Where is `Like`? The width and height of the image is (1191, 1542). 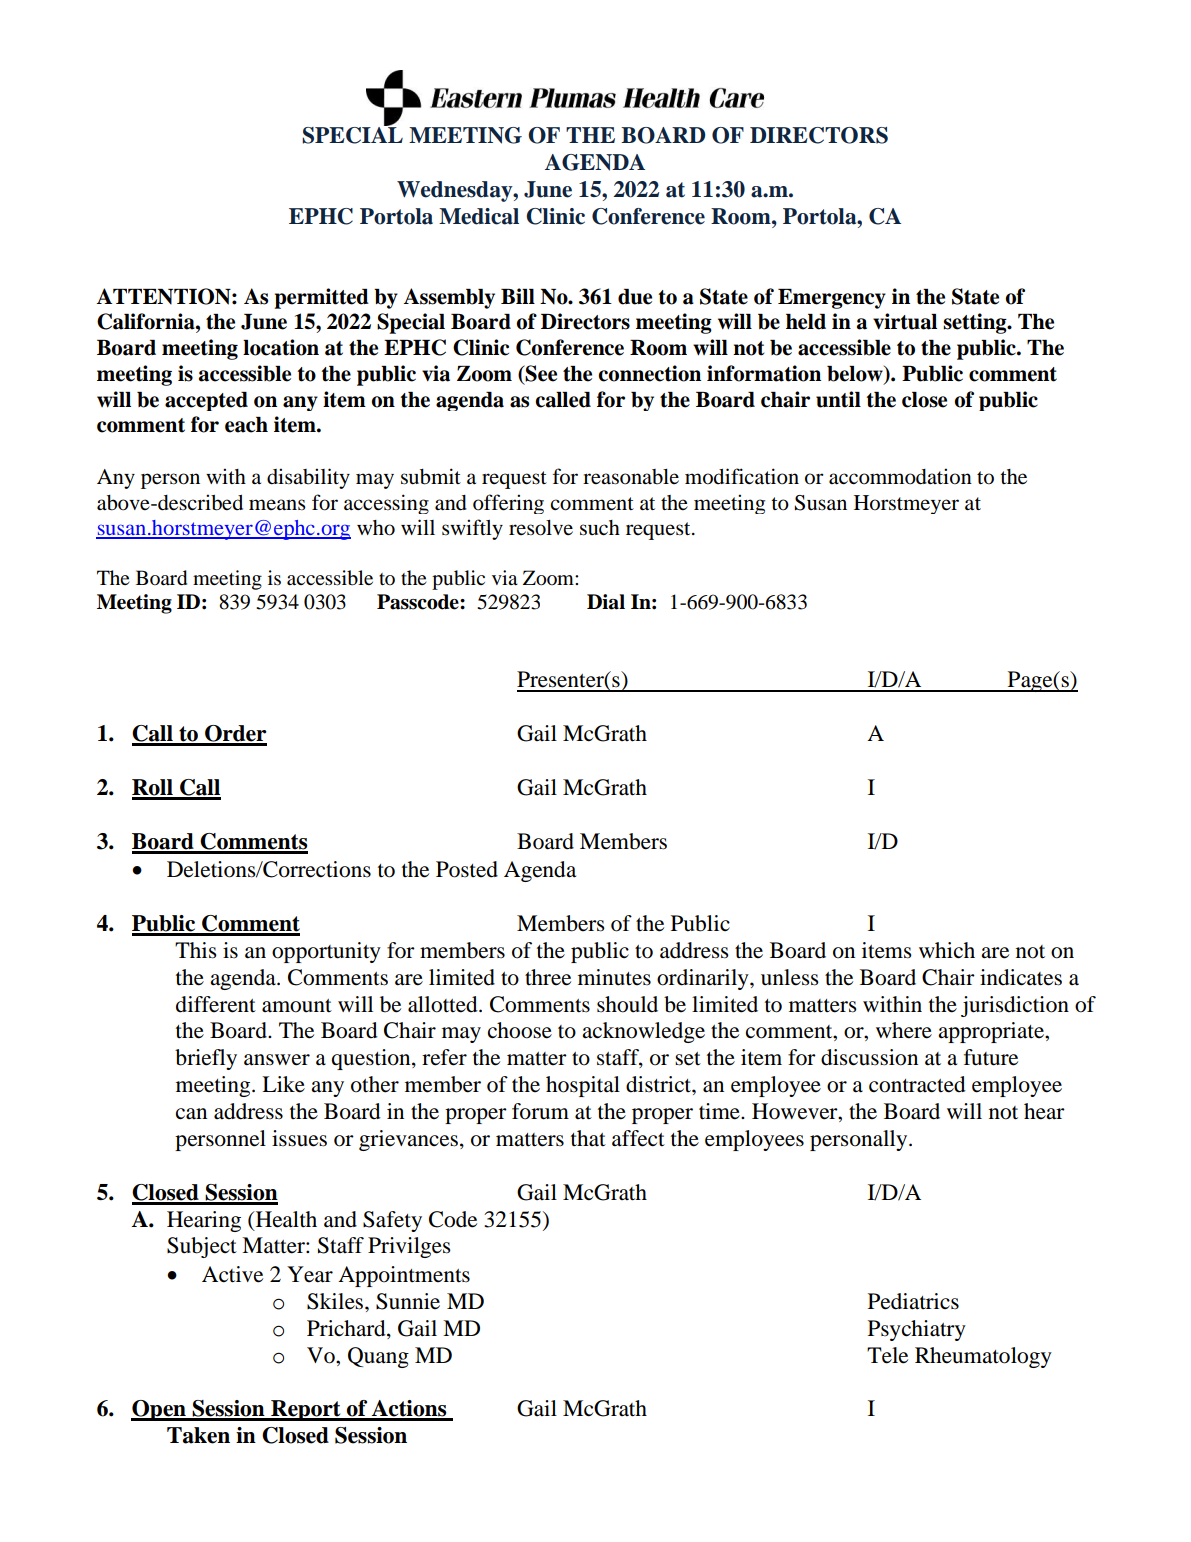 Like is located at coordinates (283, 1084).
